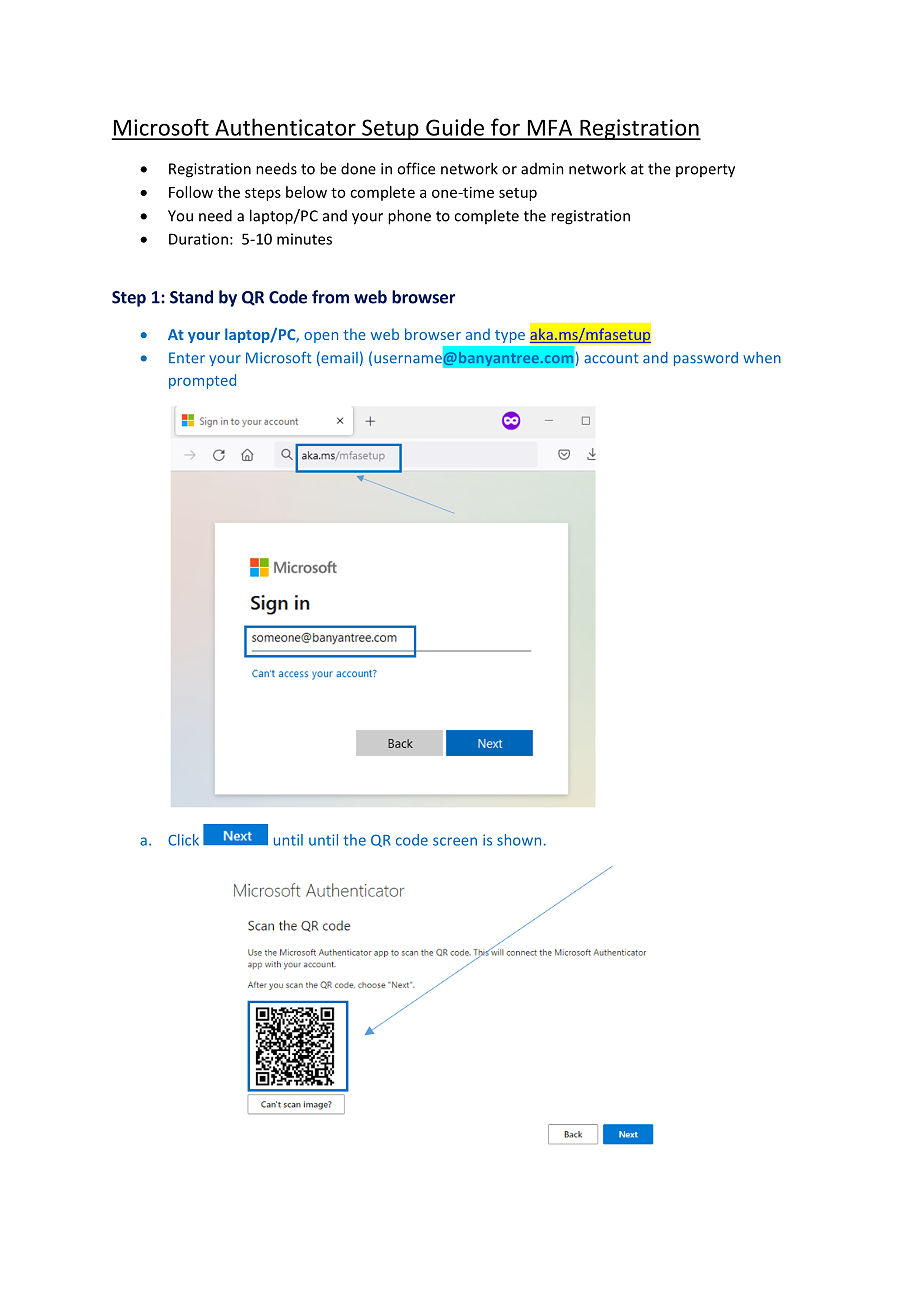 The image size is (924, 1308). I want to click on Enter, so click(187, 358).
